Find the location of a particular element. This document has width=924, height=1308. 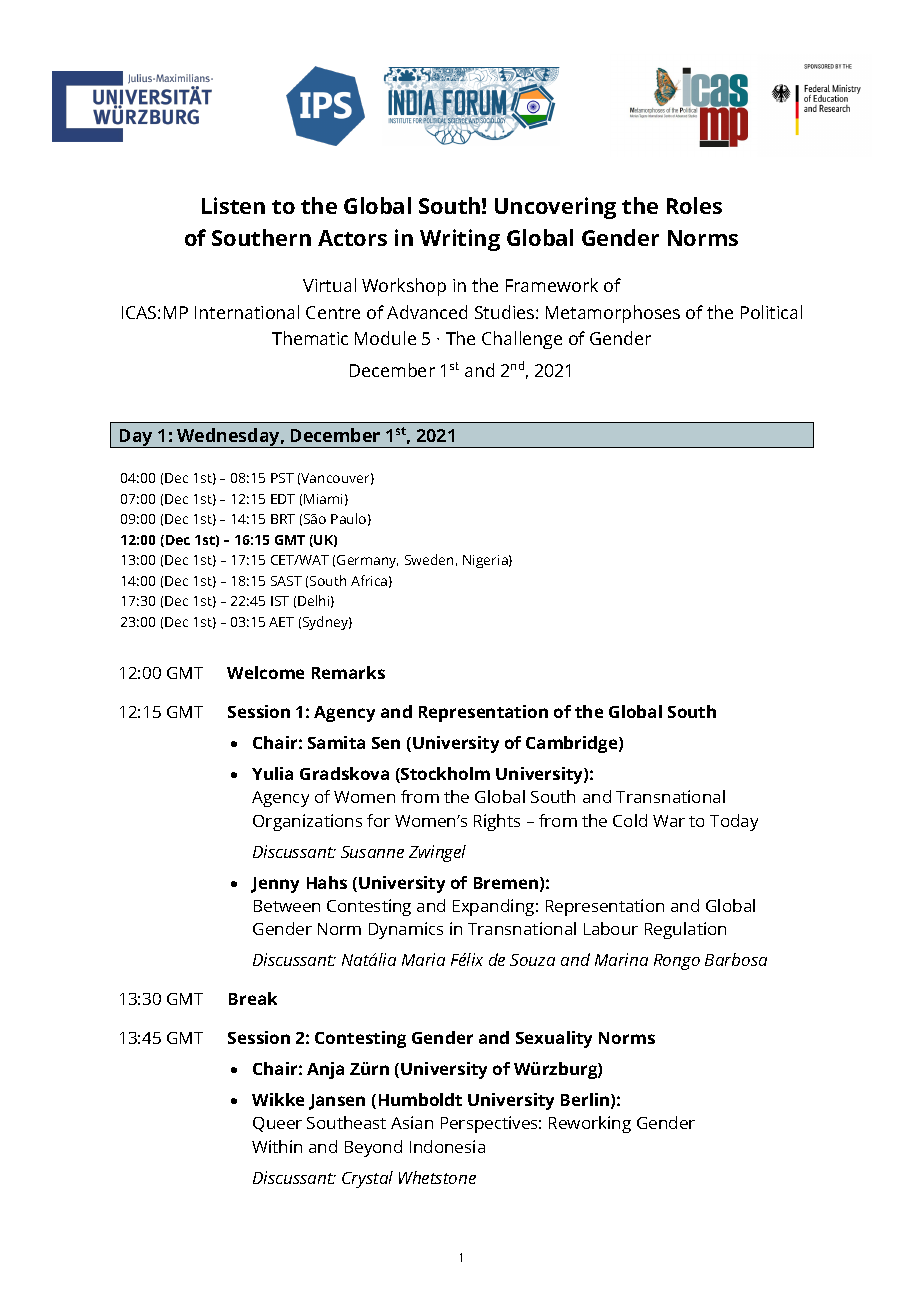

Today is located at coordinates (734, 822).
